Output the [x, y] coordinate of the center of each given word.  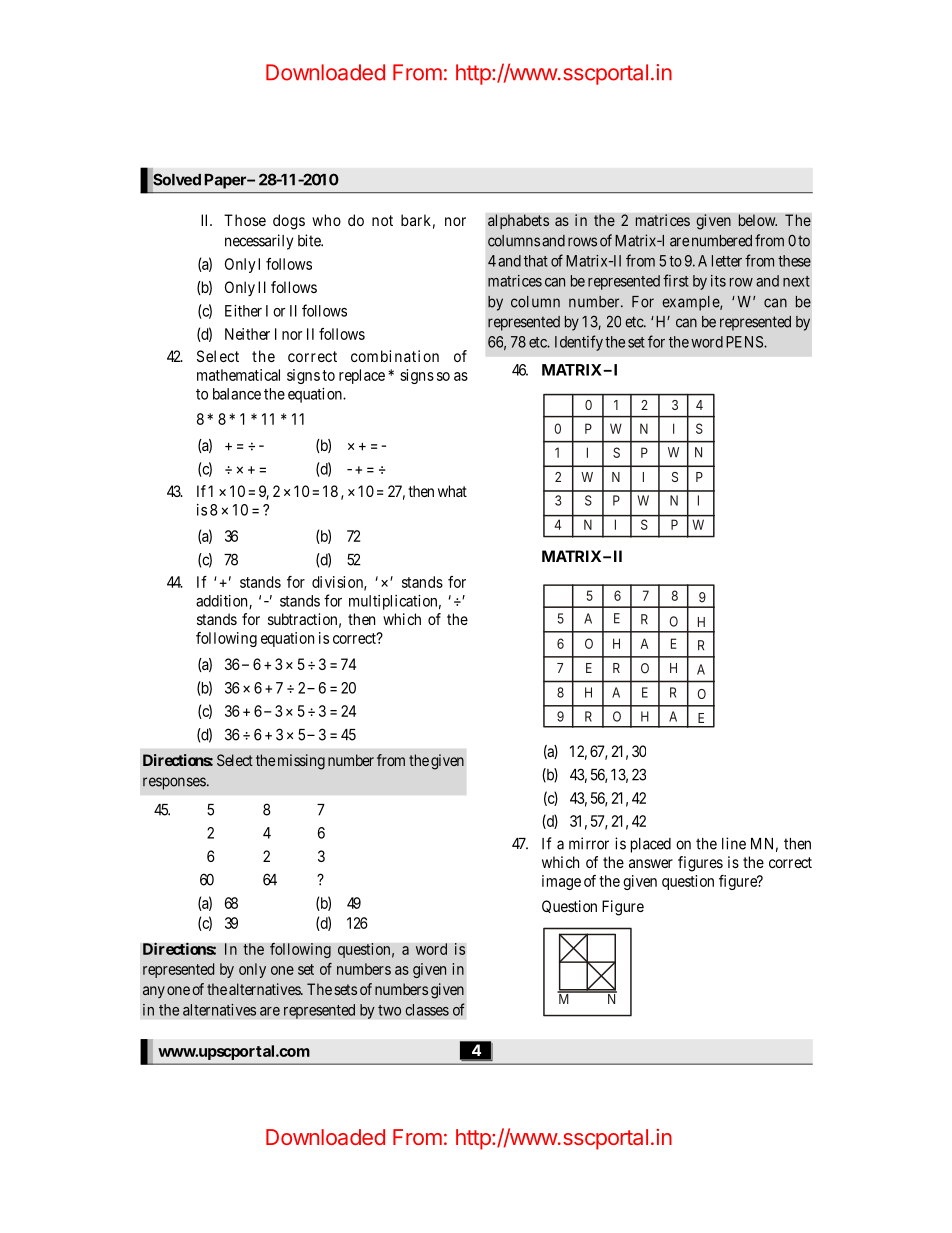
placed [651, 845]
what [452, 491]
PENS [745, 342]
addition [223, 602]
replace [362, 376]
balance [237, 394]
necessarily [259, 242]
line [734, 843]
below [758, 220]
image [561, 882]
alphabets [518, 221]
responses [174, 783]
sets [345, 989]
